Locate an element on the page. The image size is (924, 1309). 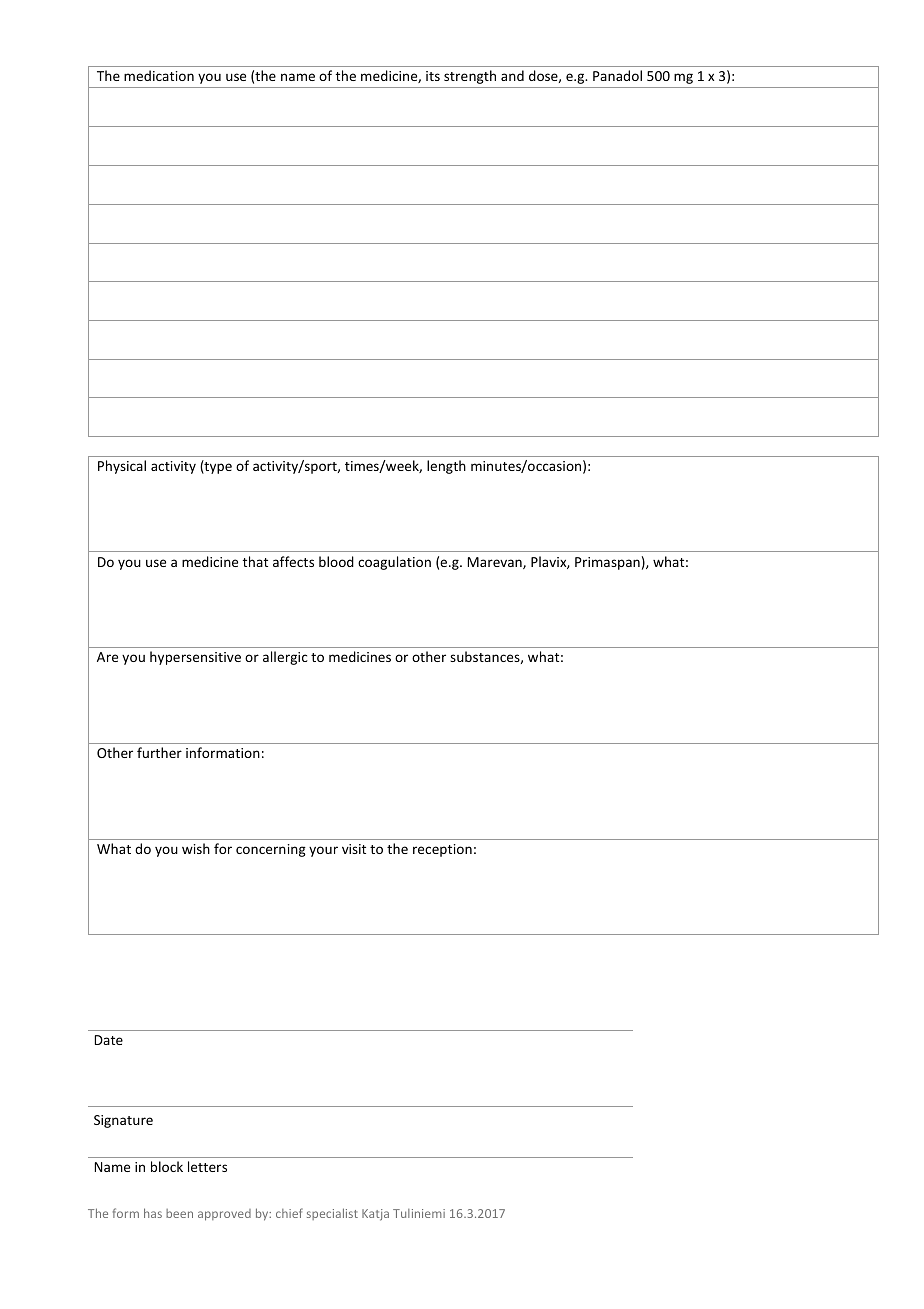
hypersensitive is located at coordinates (195, 658).
